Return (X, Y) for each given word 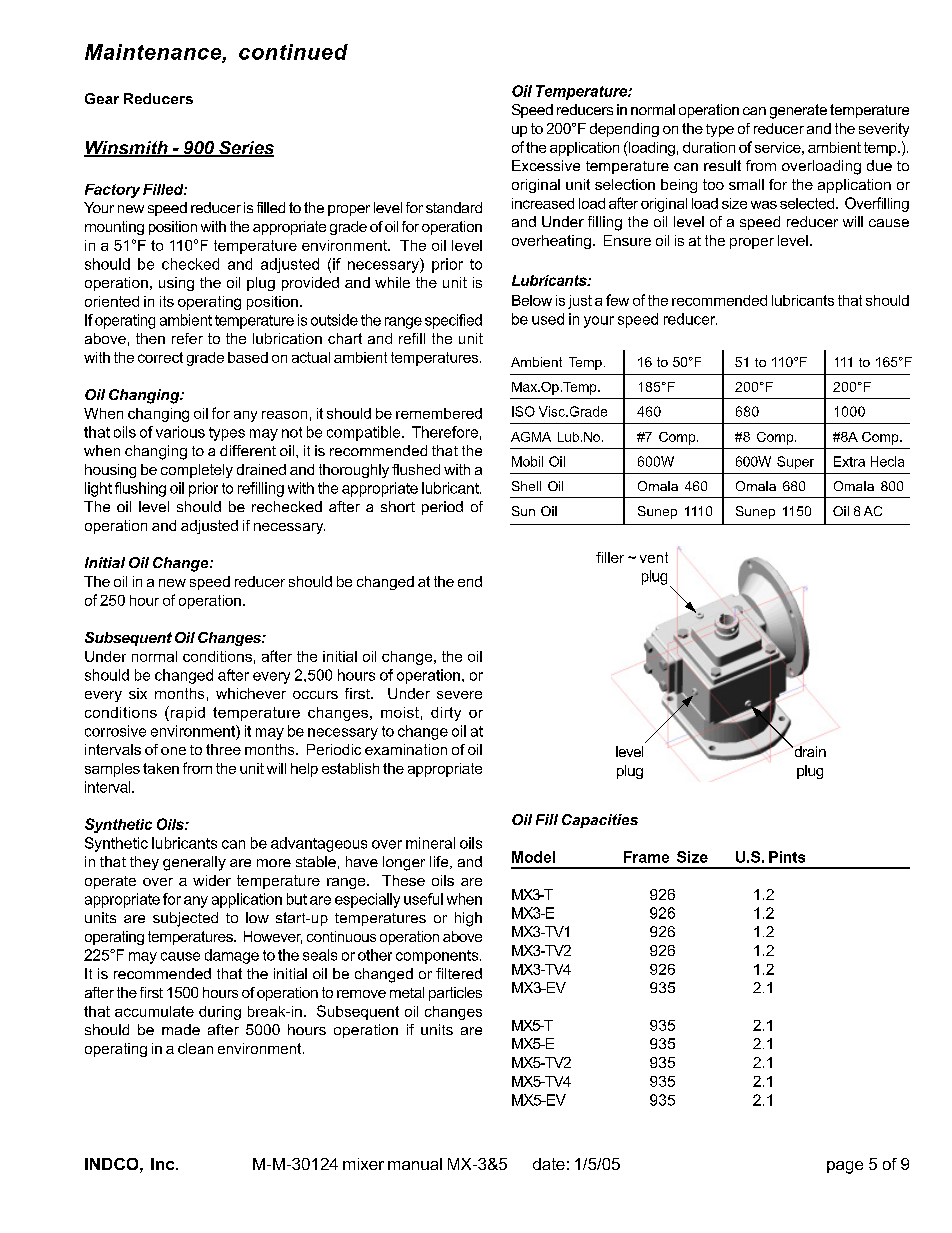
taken (161, 768)
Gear (102, 98)
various (180, 432)
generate (798, 111)
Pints (787, 857)
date (549, 1164)
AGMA (531, 437)
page (845, 1167)
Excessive (546, 165)
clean (195, 1048)
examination (406, 749)
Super (795, 462)
